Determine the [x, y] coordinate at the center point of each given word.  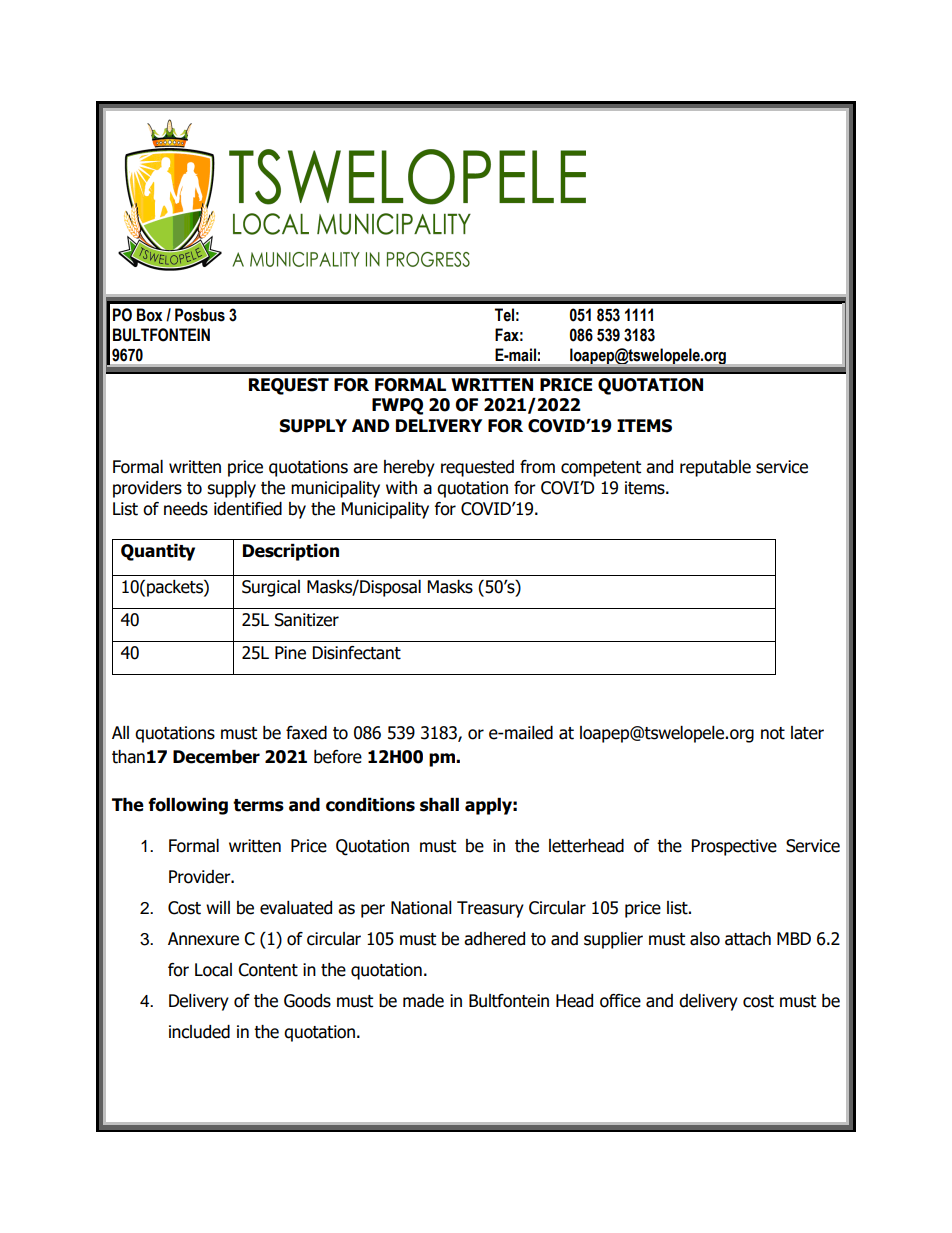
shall [439, 805]
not [773, 733]
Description [291, 552]
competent [601, 469]
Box [150, 315]
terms [258, 805]
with [401, 488]
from [537, 467]
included [199, 1032]
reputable [715, 468]
